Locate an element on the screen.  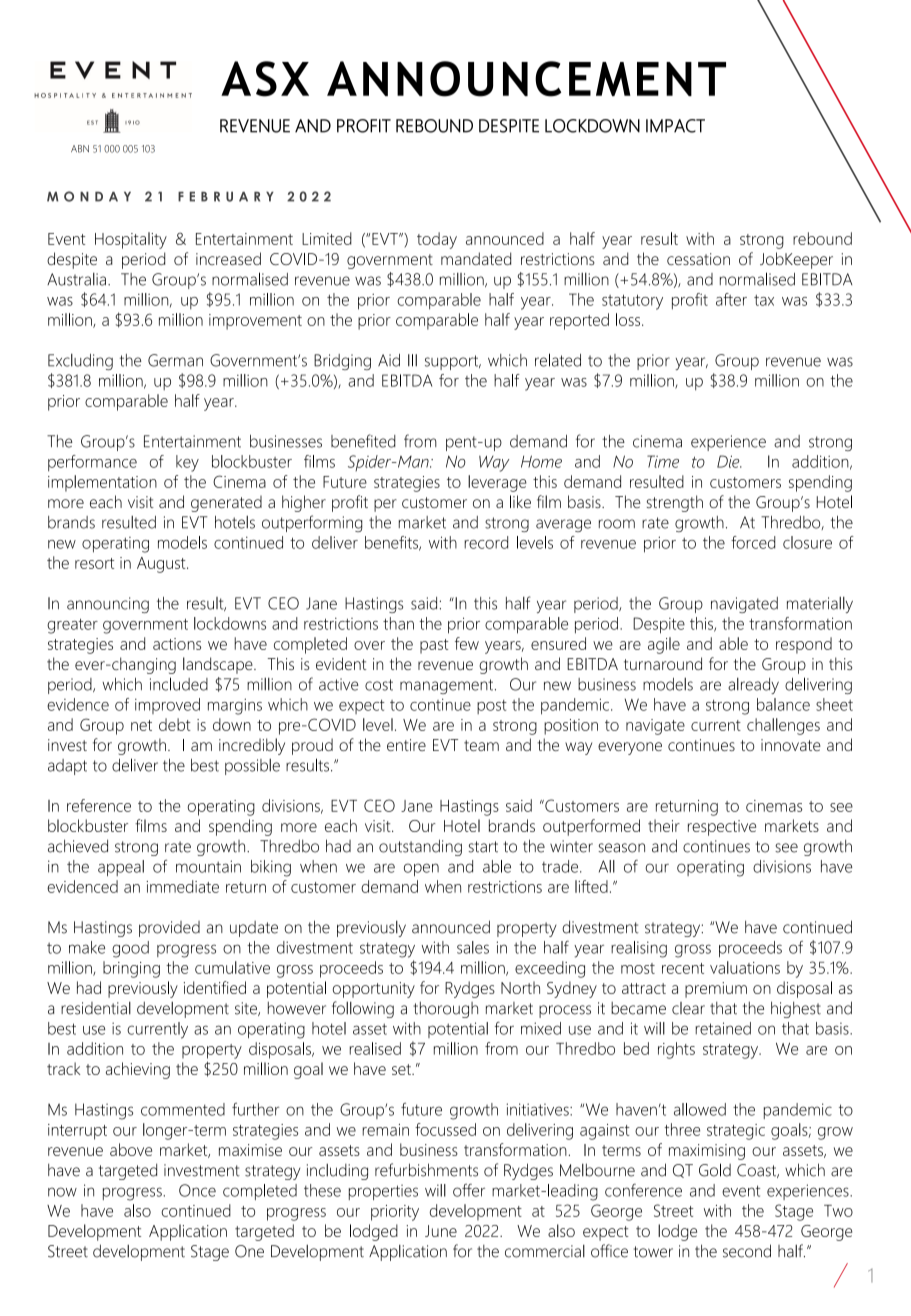
IMPACT is located at coordinates (675, 126).
